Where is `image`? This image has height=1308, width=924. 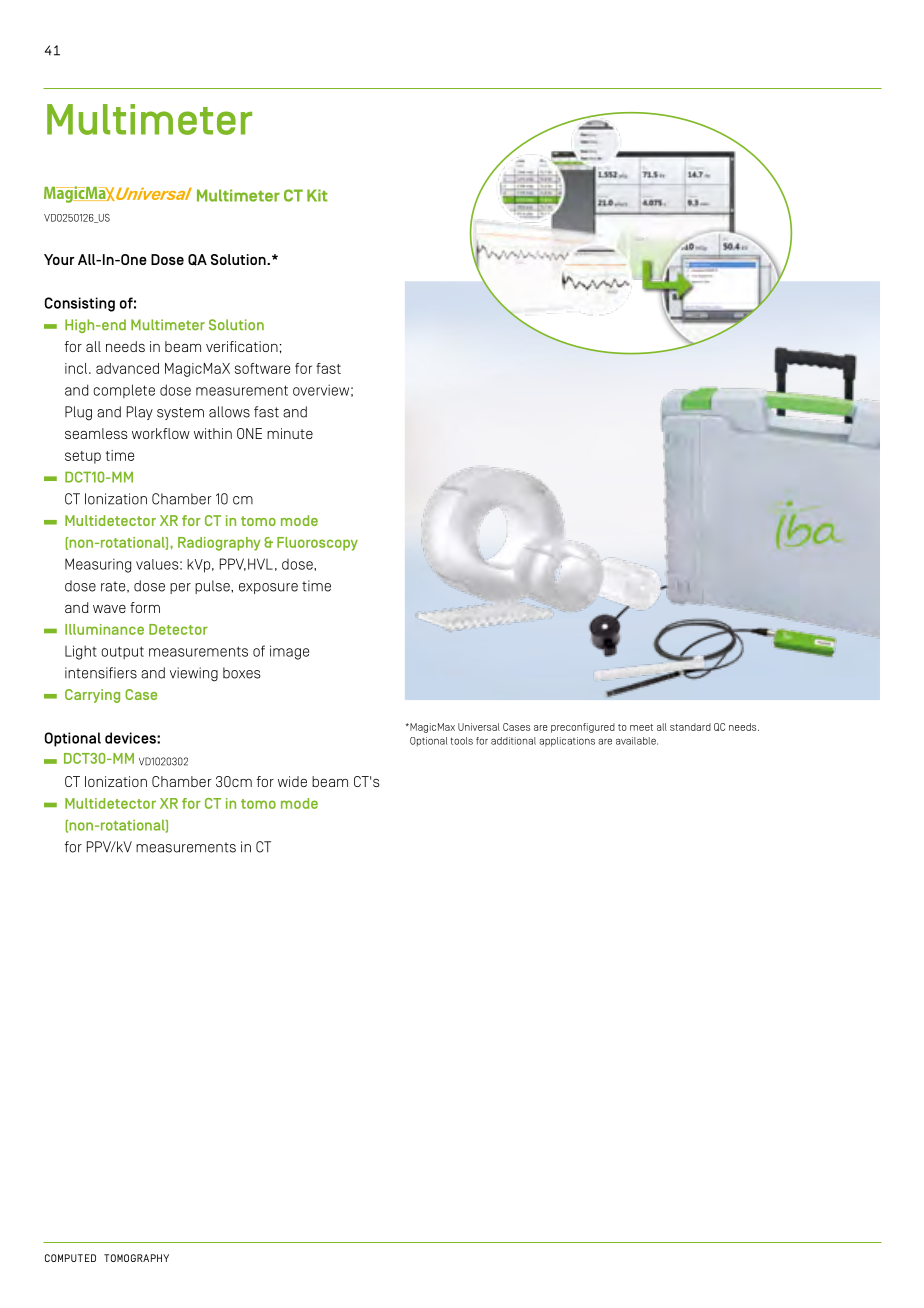
image is located at coordinates (289, 652).
